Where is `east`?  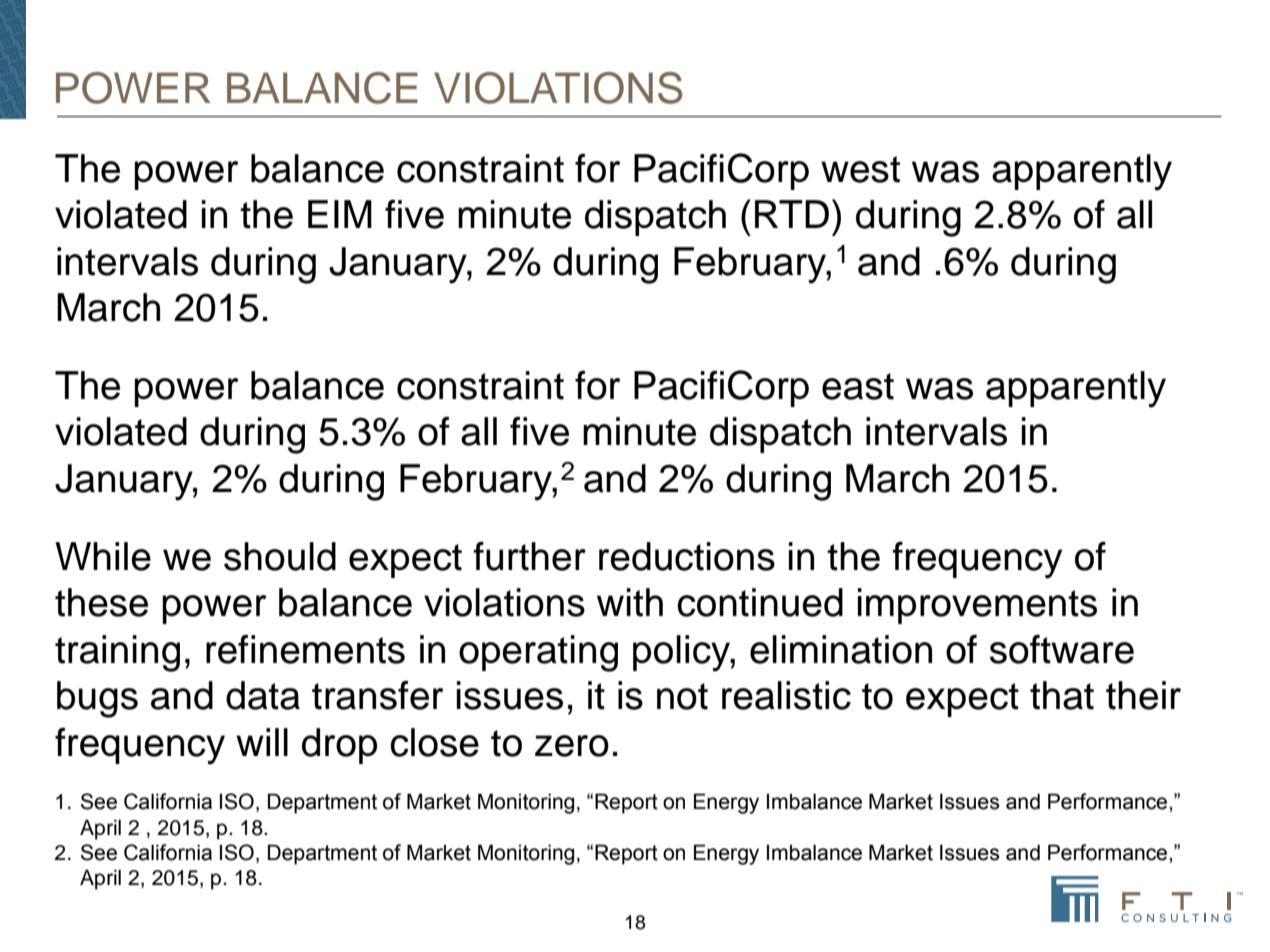
east is located at coordinates (858, 386).
